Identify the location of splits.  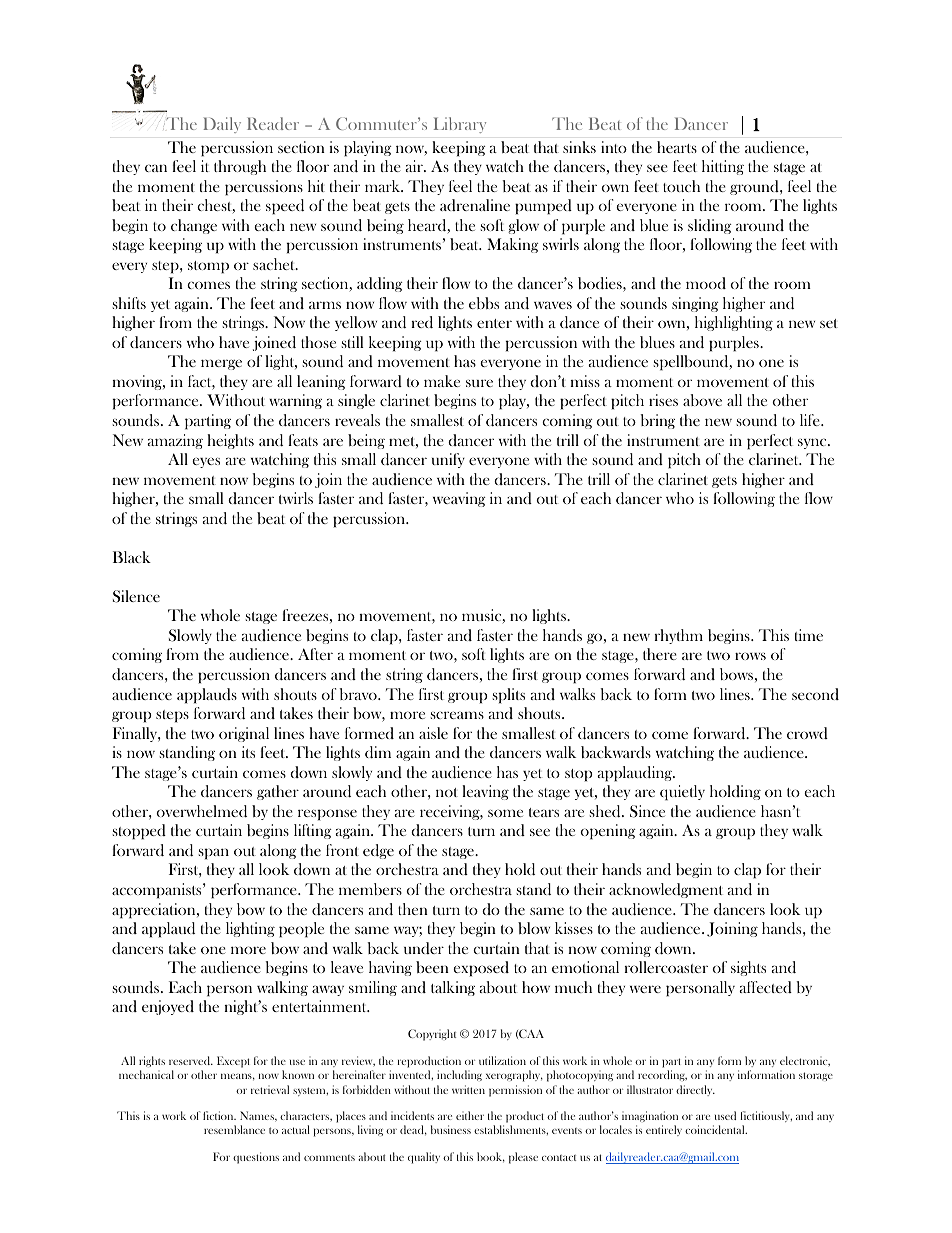
(509, 696).
